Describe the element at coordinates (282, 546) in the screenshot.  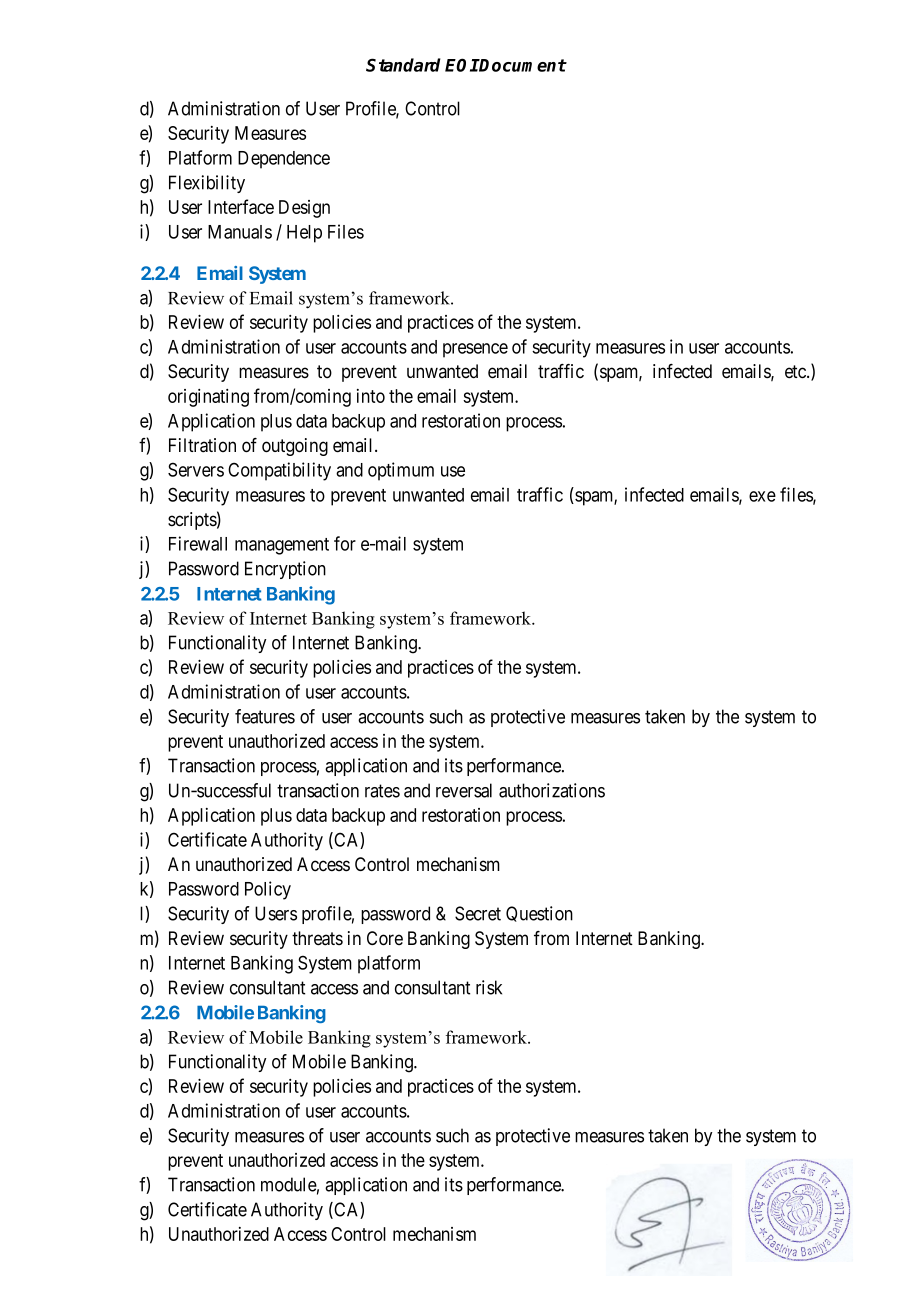
I see `management` at that location.
